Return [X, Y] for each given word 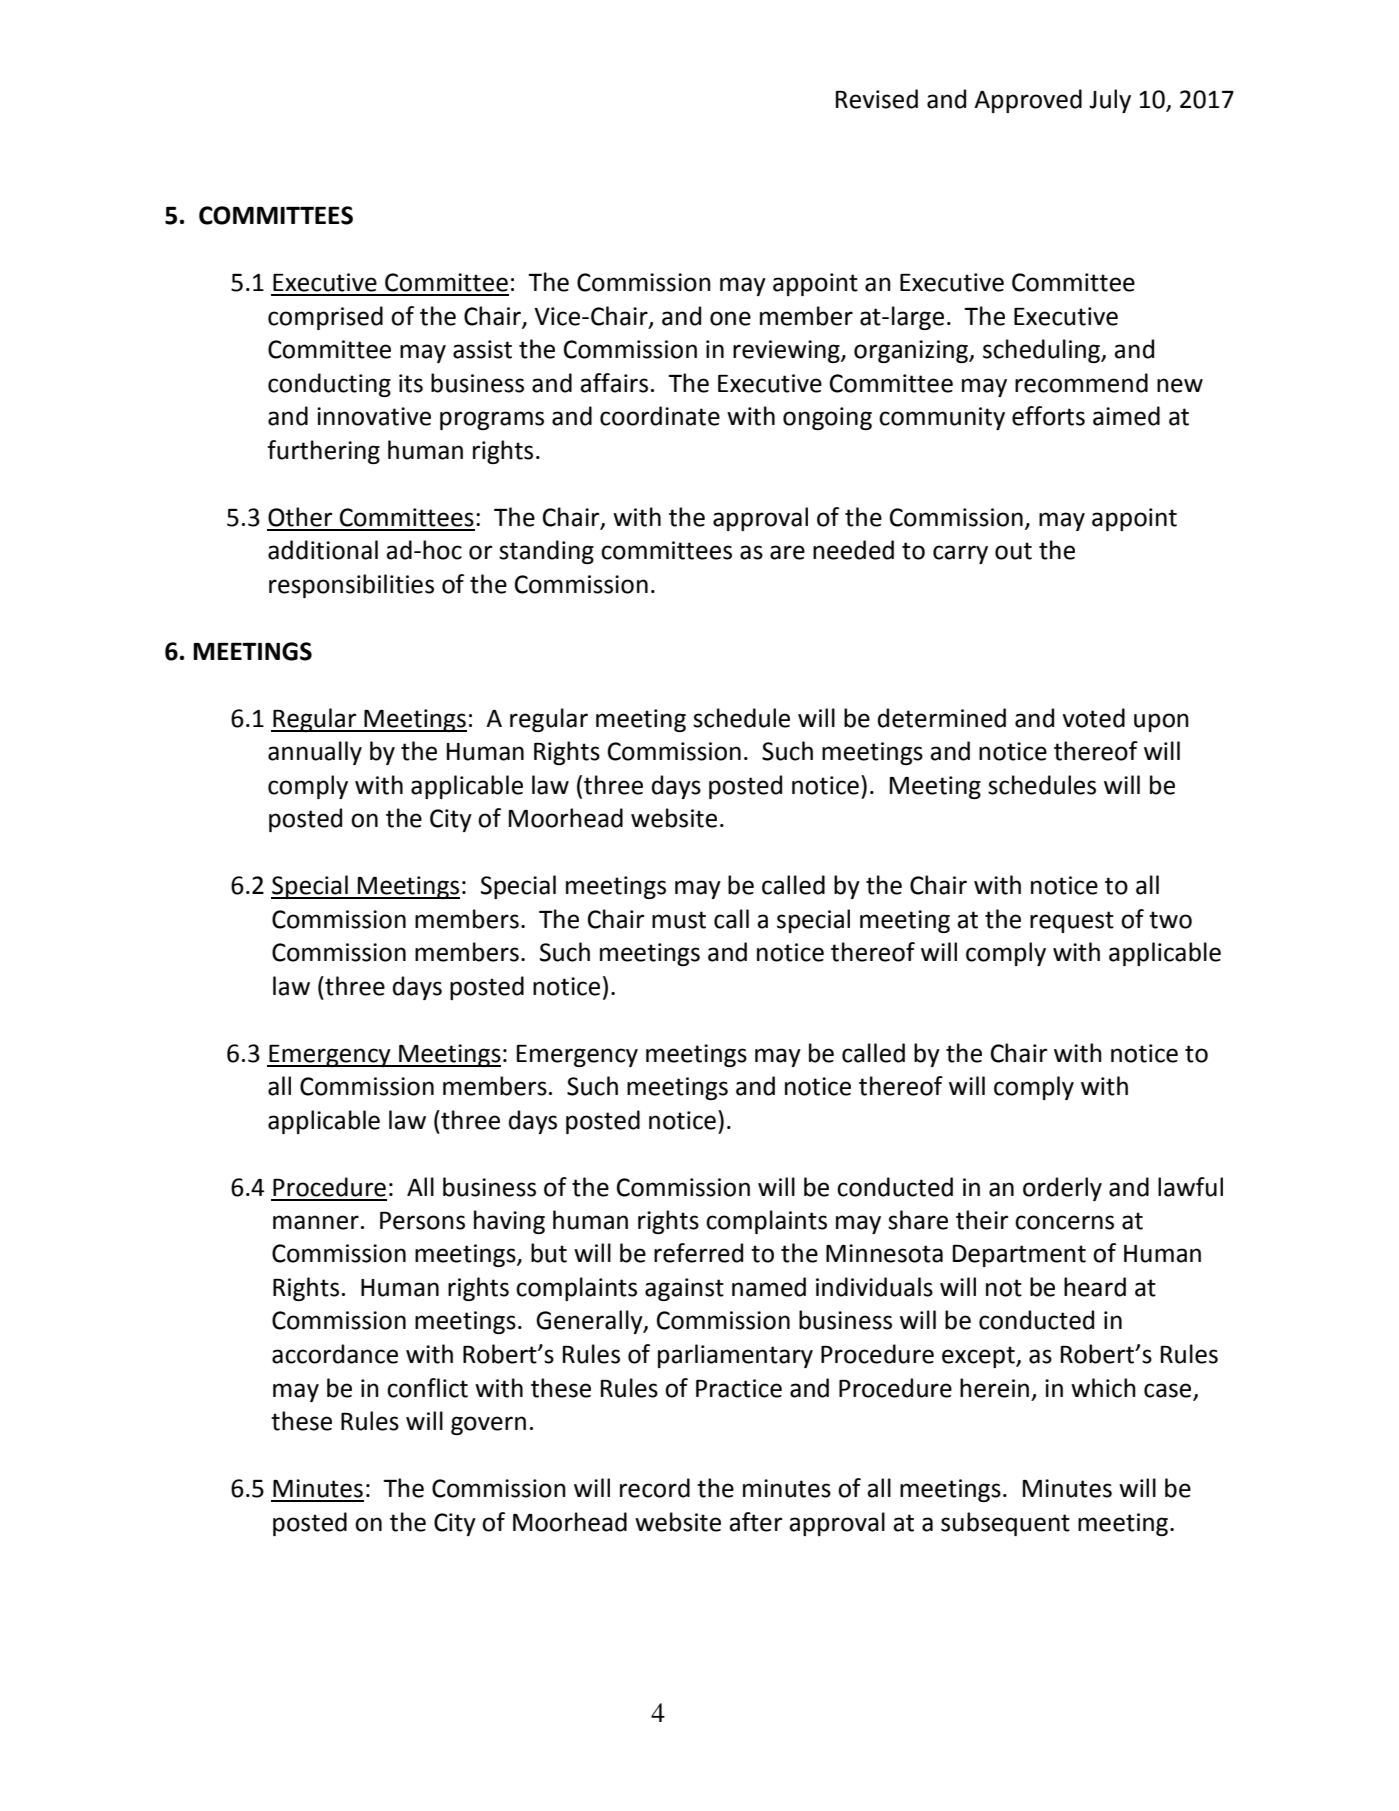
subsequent [1005, 1524]
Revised [877, 99]
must [679, 920]
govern [488, 1425]
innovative [374, 416]
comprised [325, 318]
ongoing [827, 418]
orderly [1062, 1189]
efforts [1048, 416]
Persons [422, 1221]
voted [1093, 718]
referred [698, 1253]
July [1110, 101]
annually [315, 753]
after [756, 1522]
